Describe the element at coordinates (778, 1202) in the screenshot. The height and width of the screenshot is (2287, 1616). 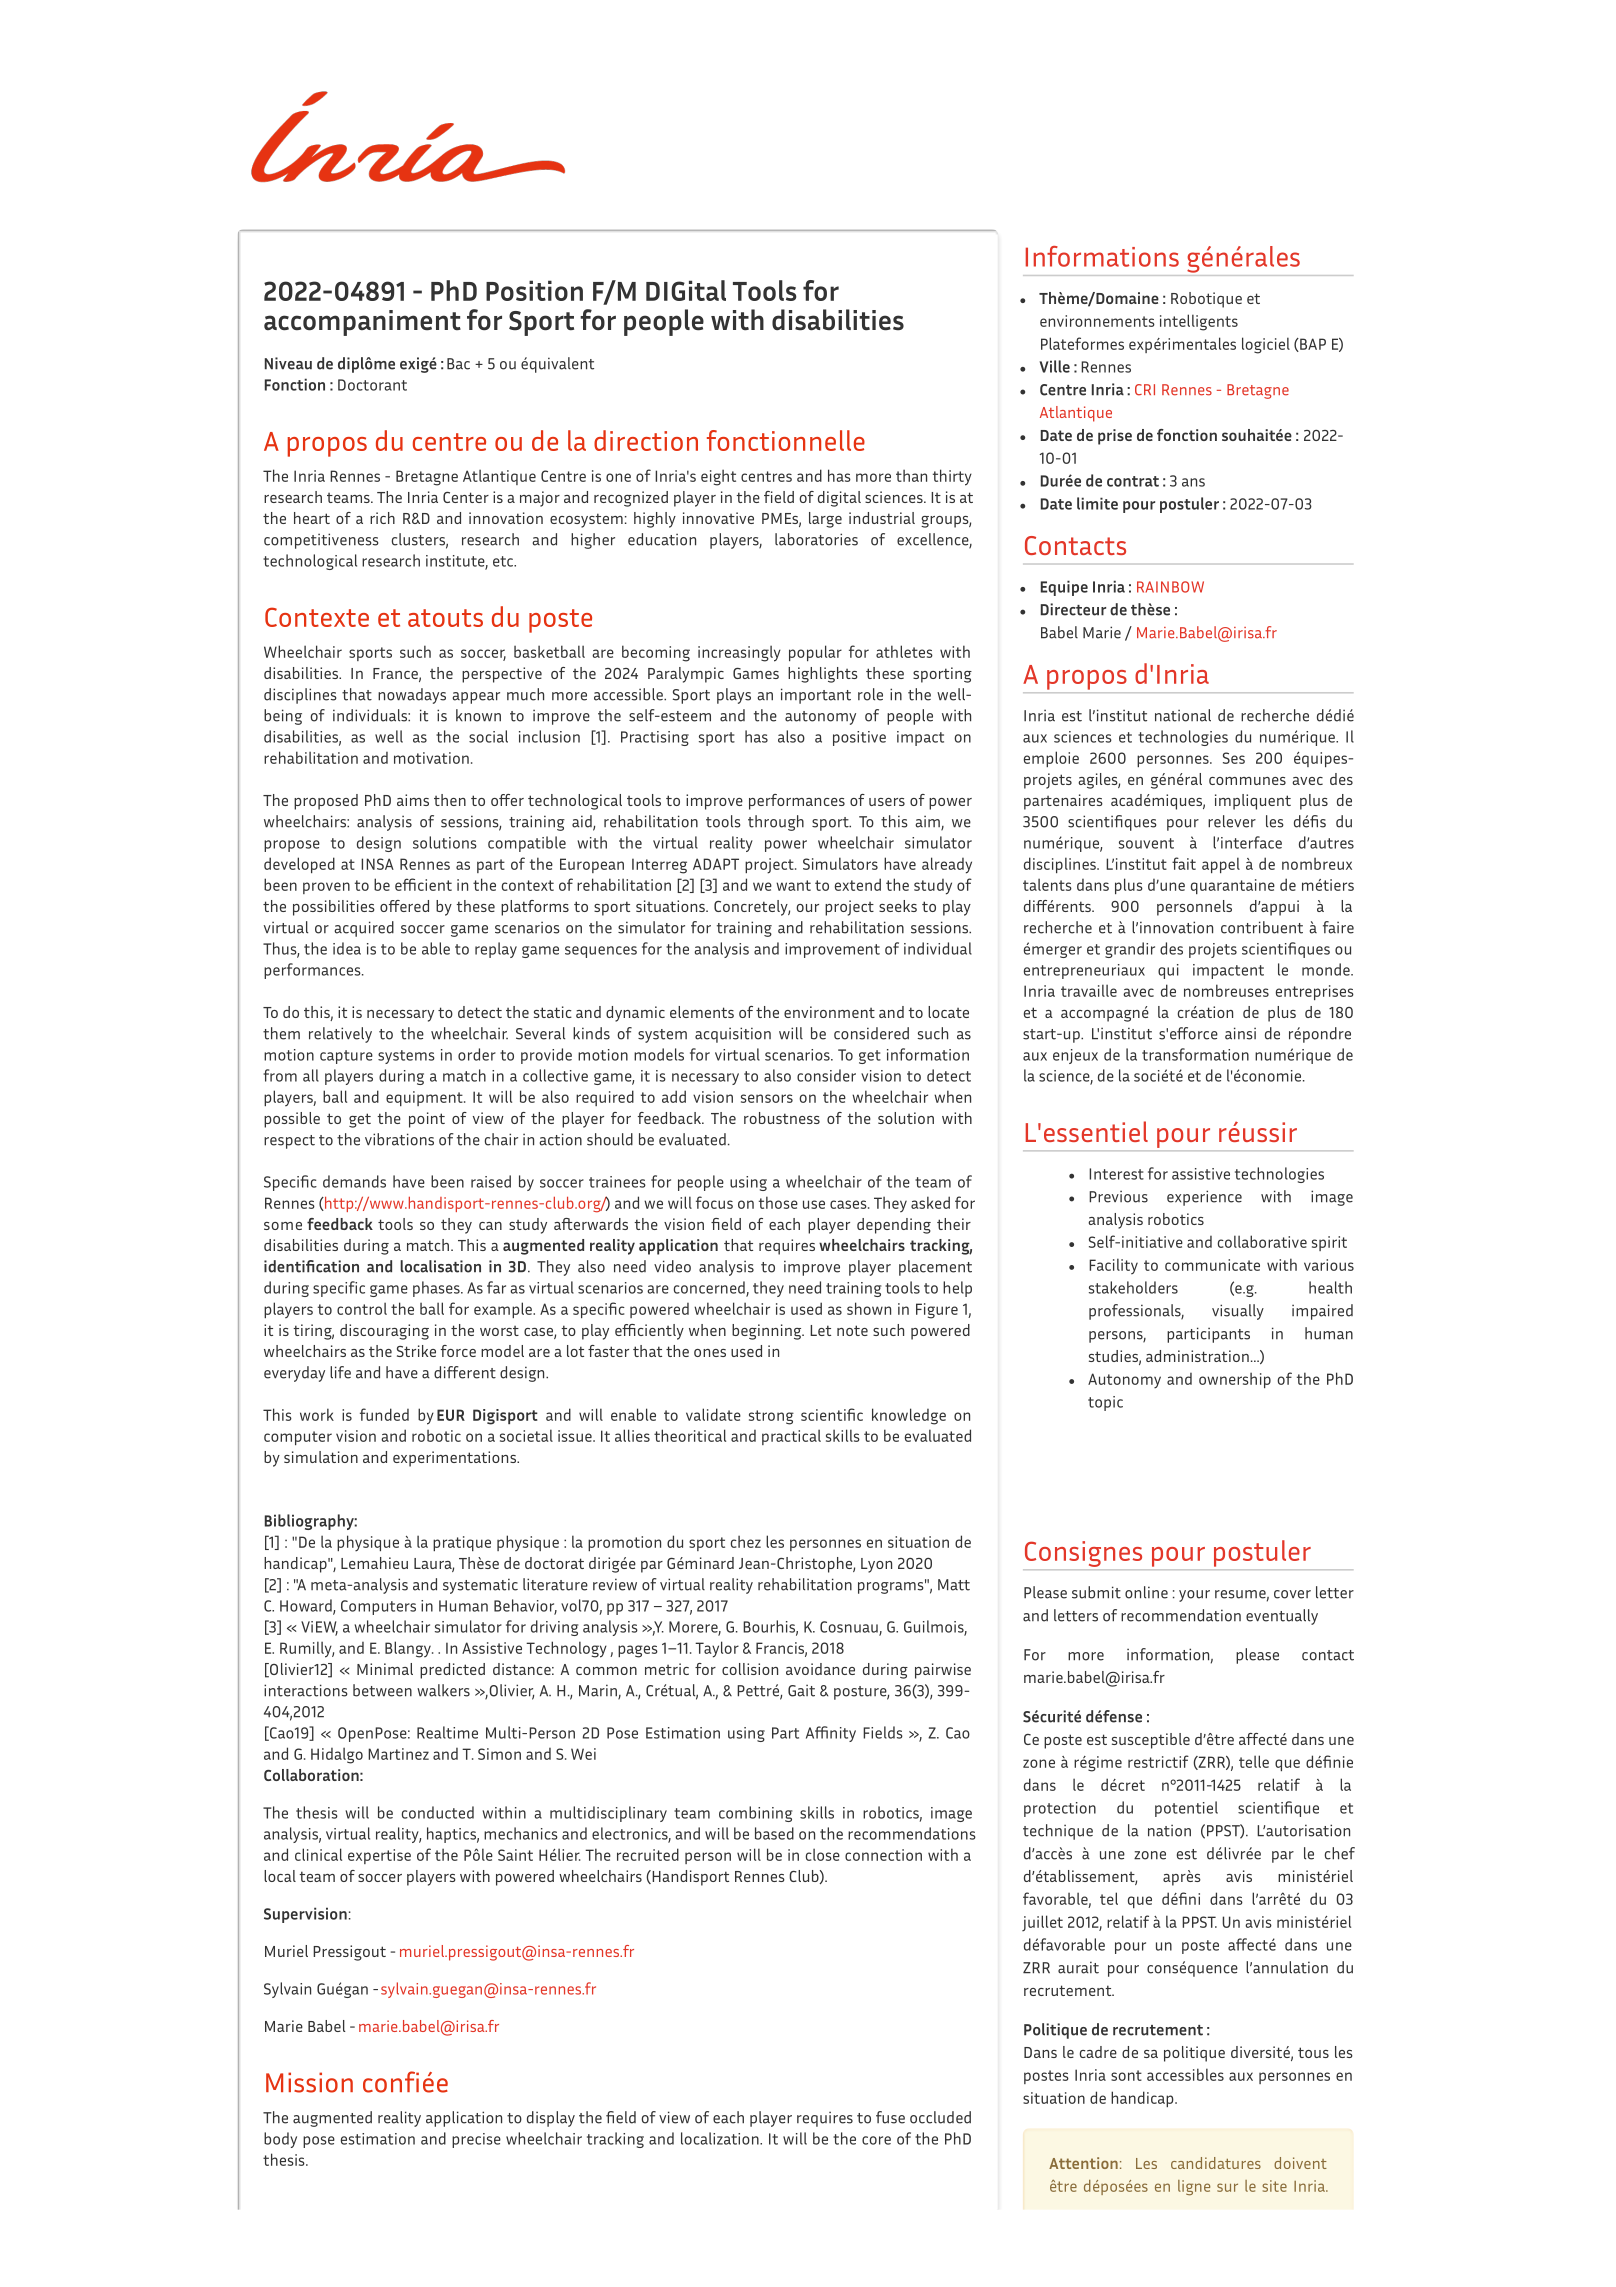
I see `those` at that location.
